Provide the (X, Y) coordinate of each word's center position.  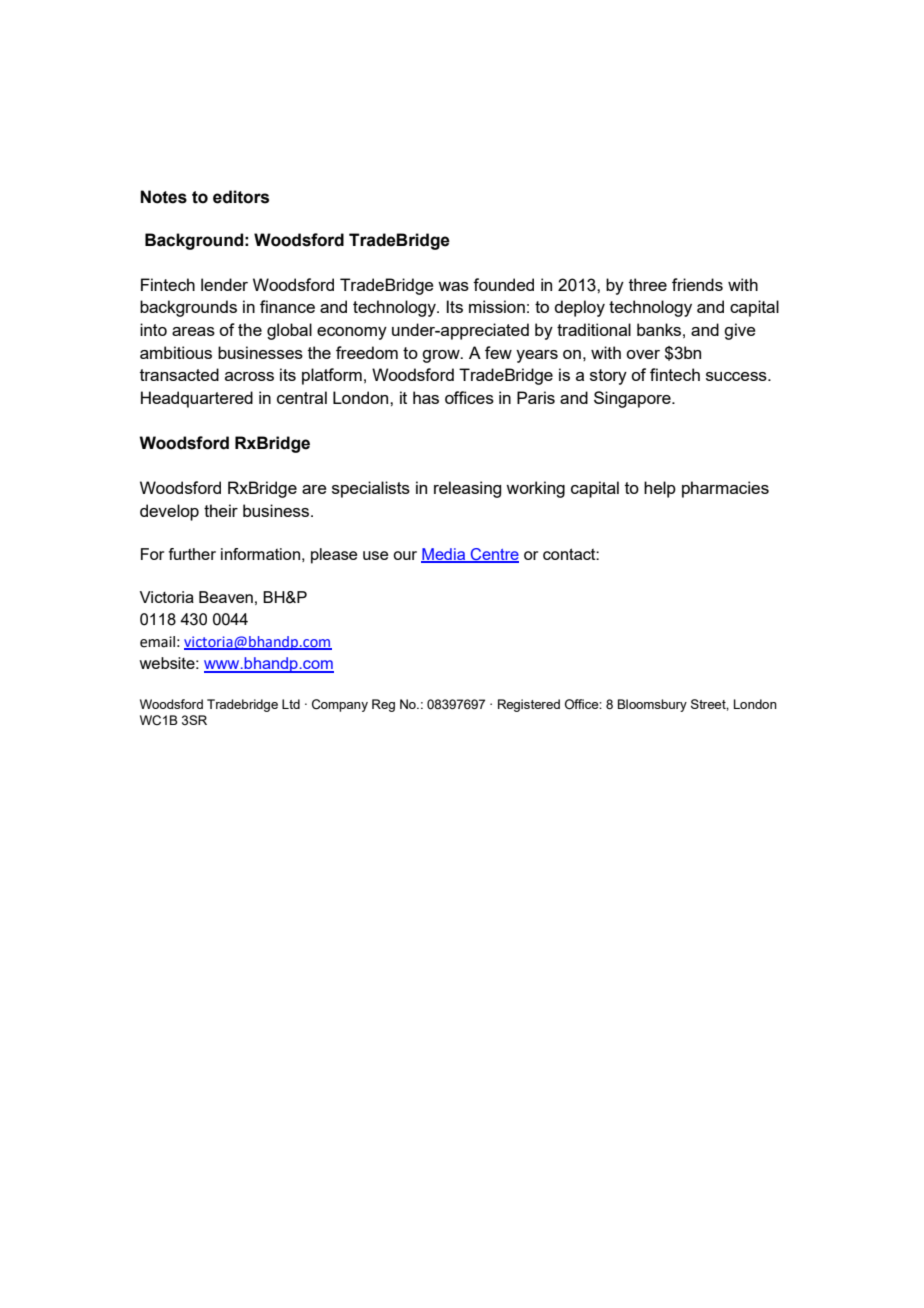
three (648, 284)
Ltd (291, 704)
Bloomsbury (652, 705)
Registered (529, 705)
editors (241, 197)
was (453, 286)
